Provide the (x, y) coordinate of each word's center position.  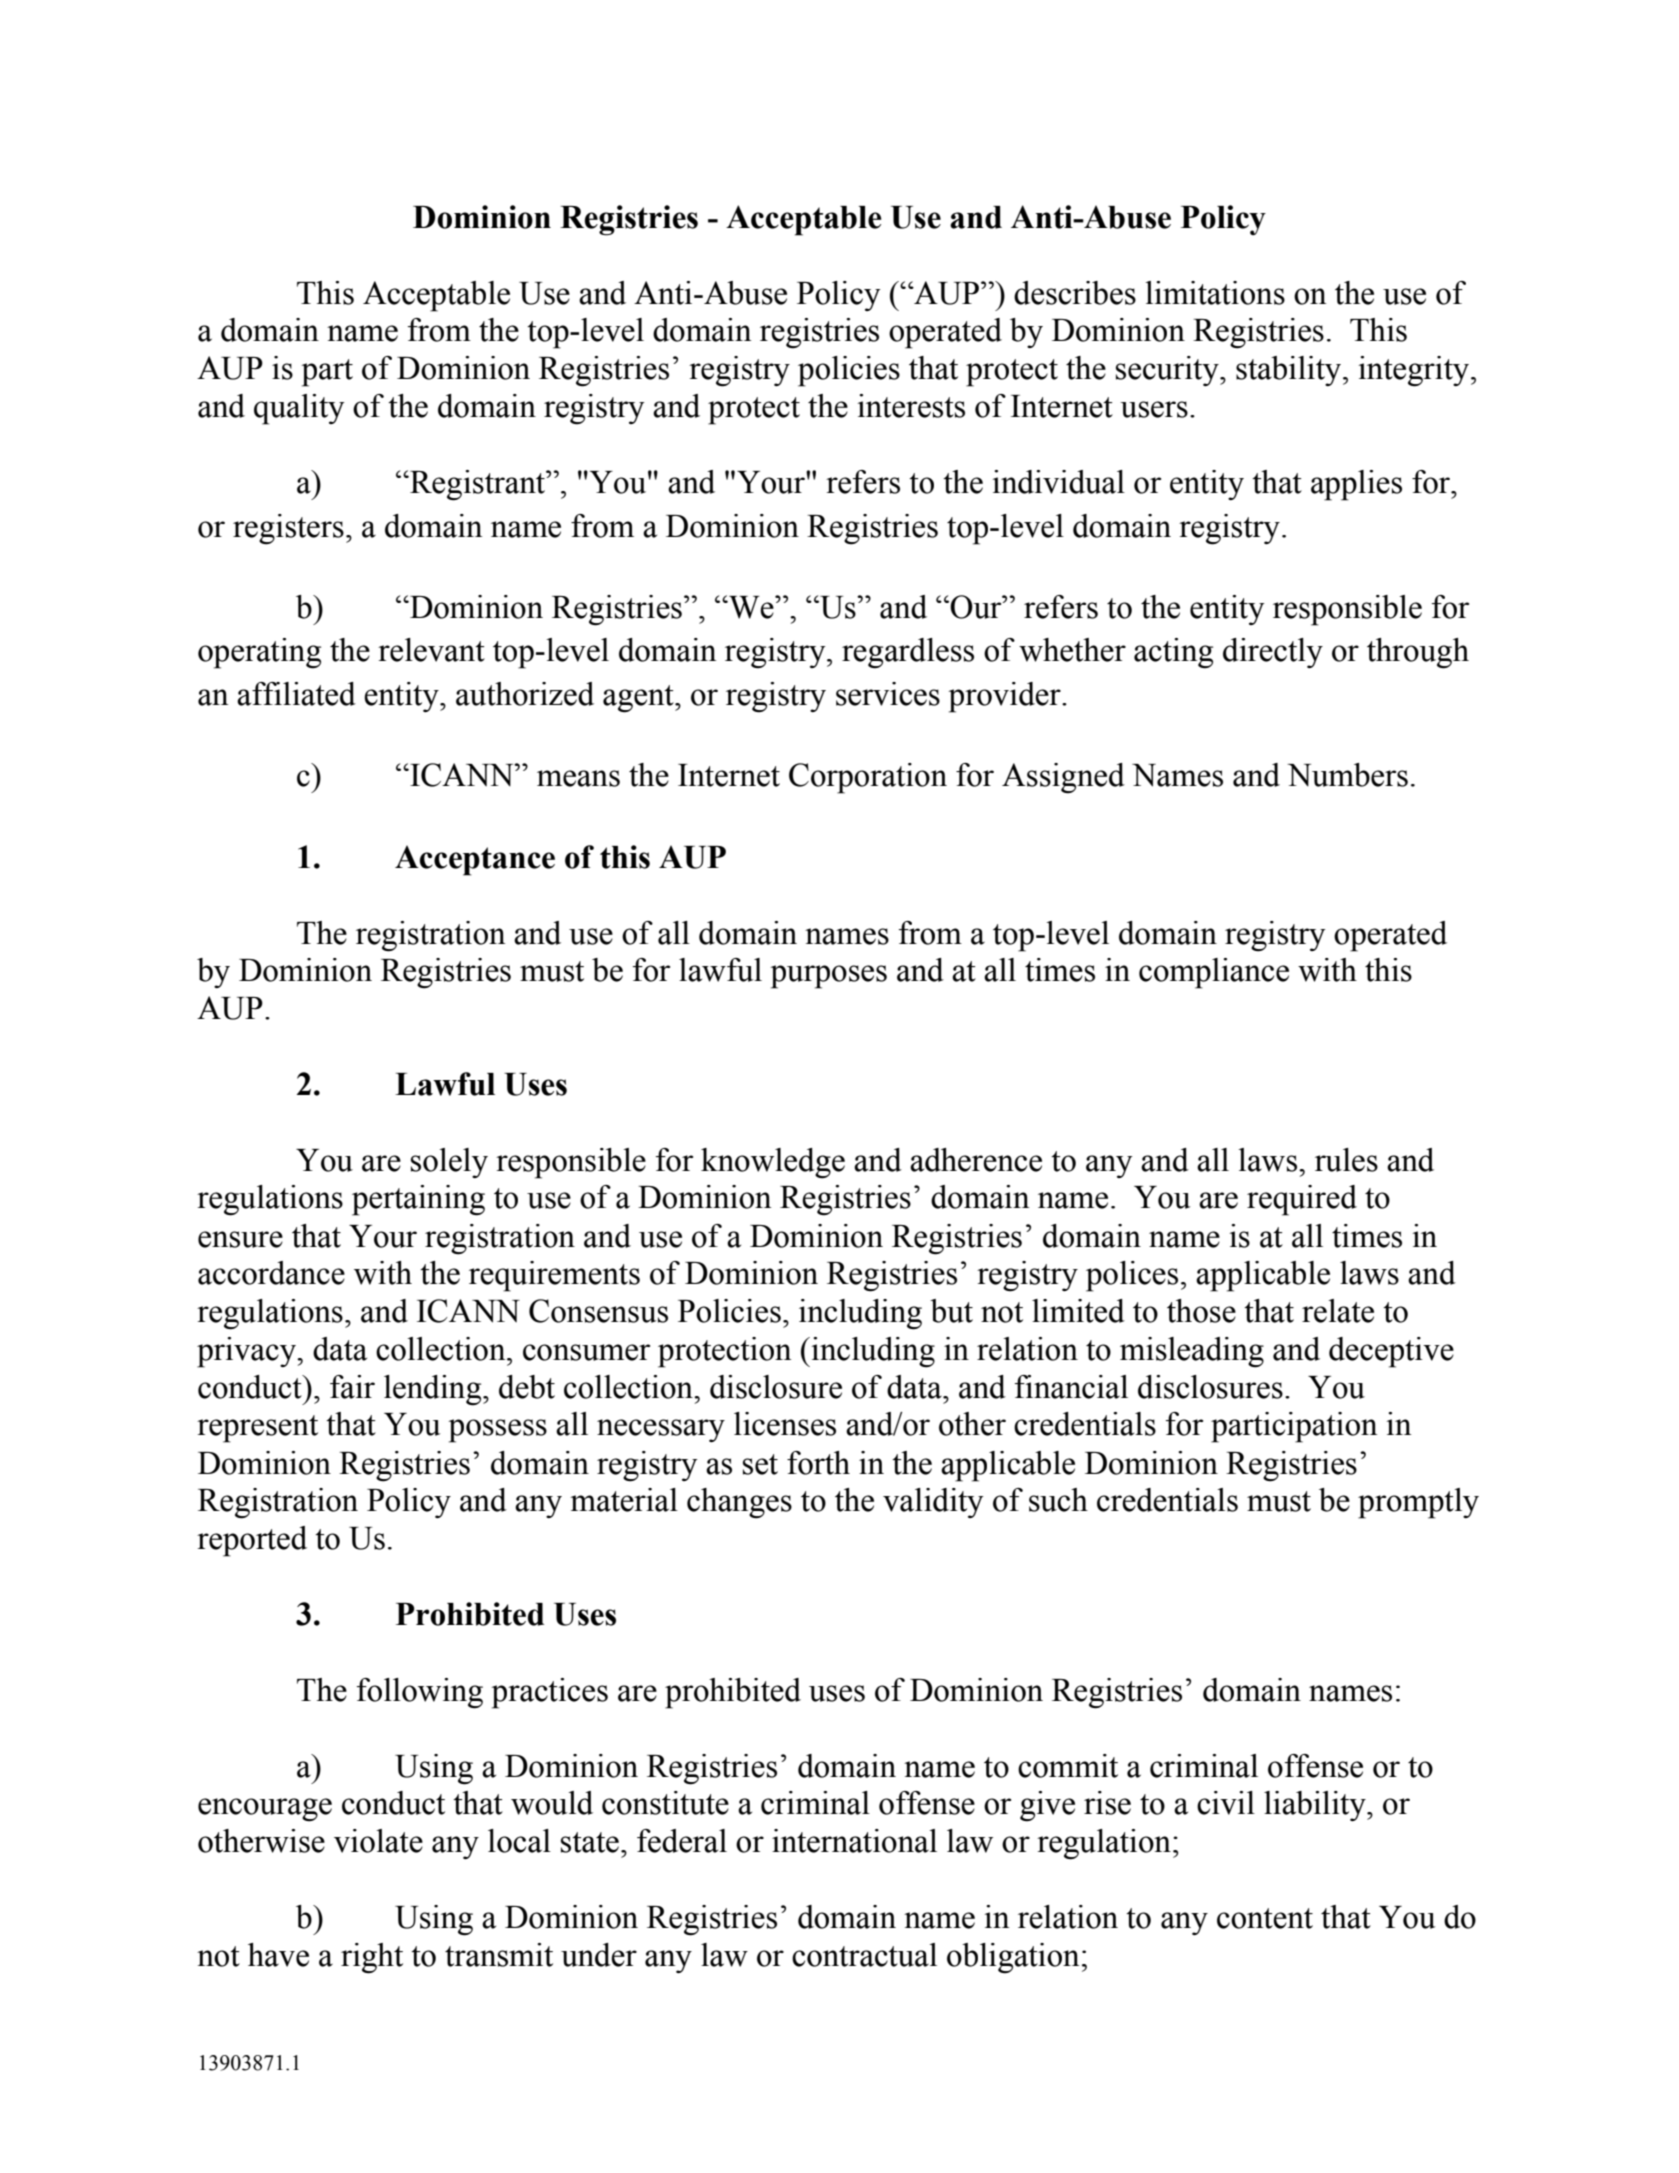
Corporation (868, 778)
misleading (1192, 1352)
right (372, 1958)
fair (352, 1387)
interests (911, 406)
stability (1290, 371)
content (1265, 1918)
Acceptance (475, 860)
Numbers (1347, 775)
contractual (864, 1955)
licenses (785, 1424)
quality (299, 409)
